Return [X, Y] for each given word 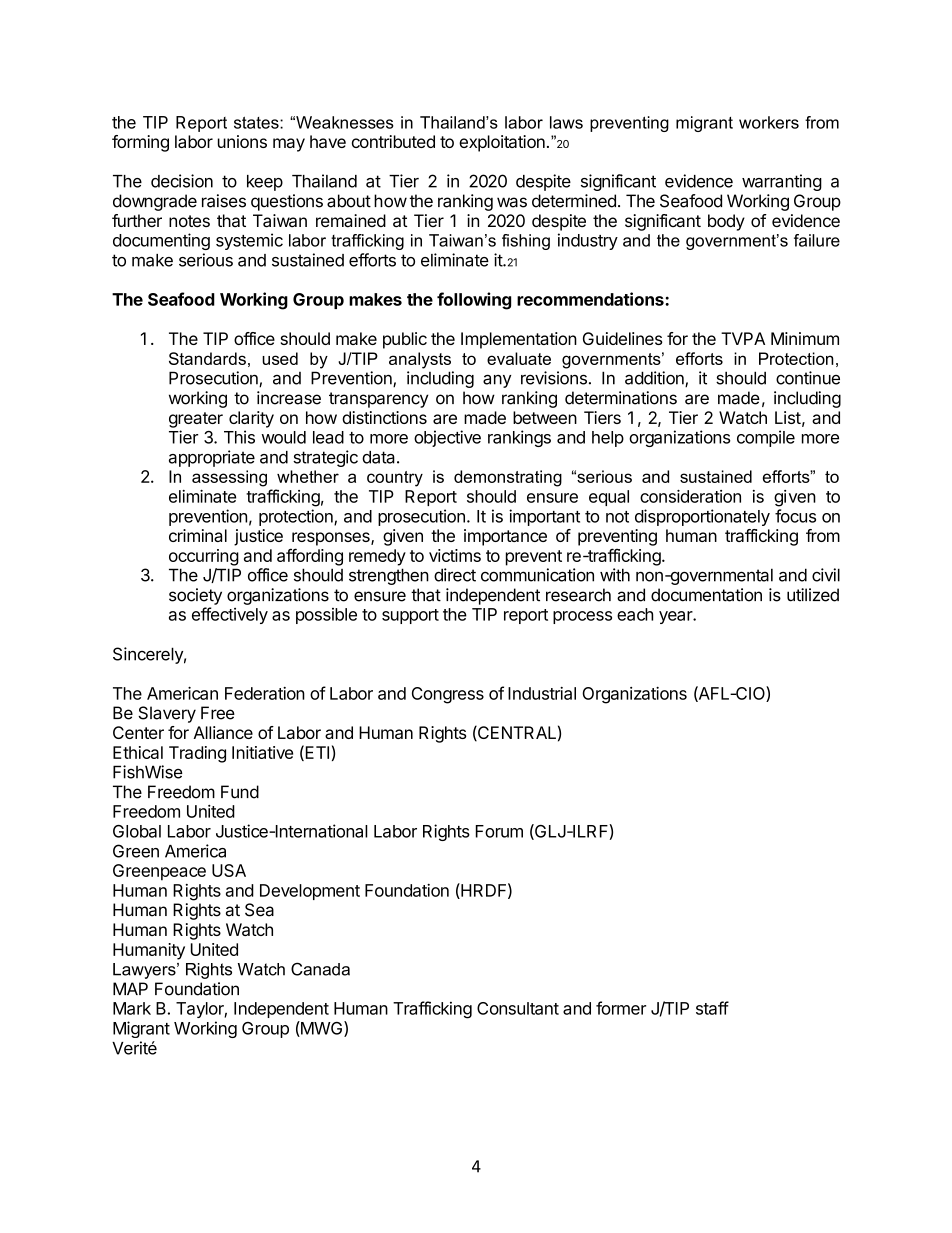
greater [196, 420]
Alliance [223, 732]
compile [766, 438]
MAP [130, 988]
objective [447, 438]
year [676, 617]
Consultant [518, 1008]
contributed [393, 141]
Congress [448, 695]
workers [769, 122]
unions [242, 141]
